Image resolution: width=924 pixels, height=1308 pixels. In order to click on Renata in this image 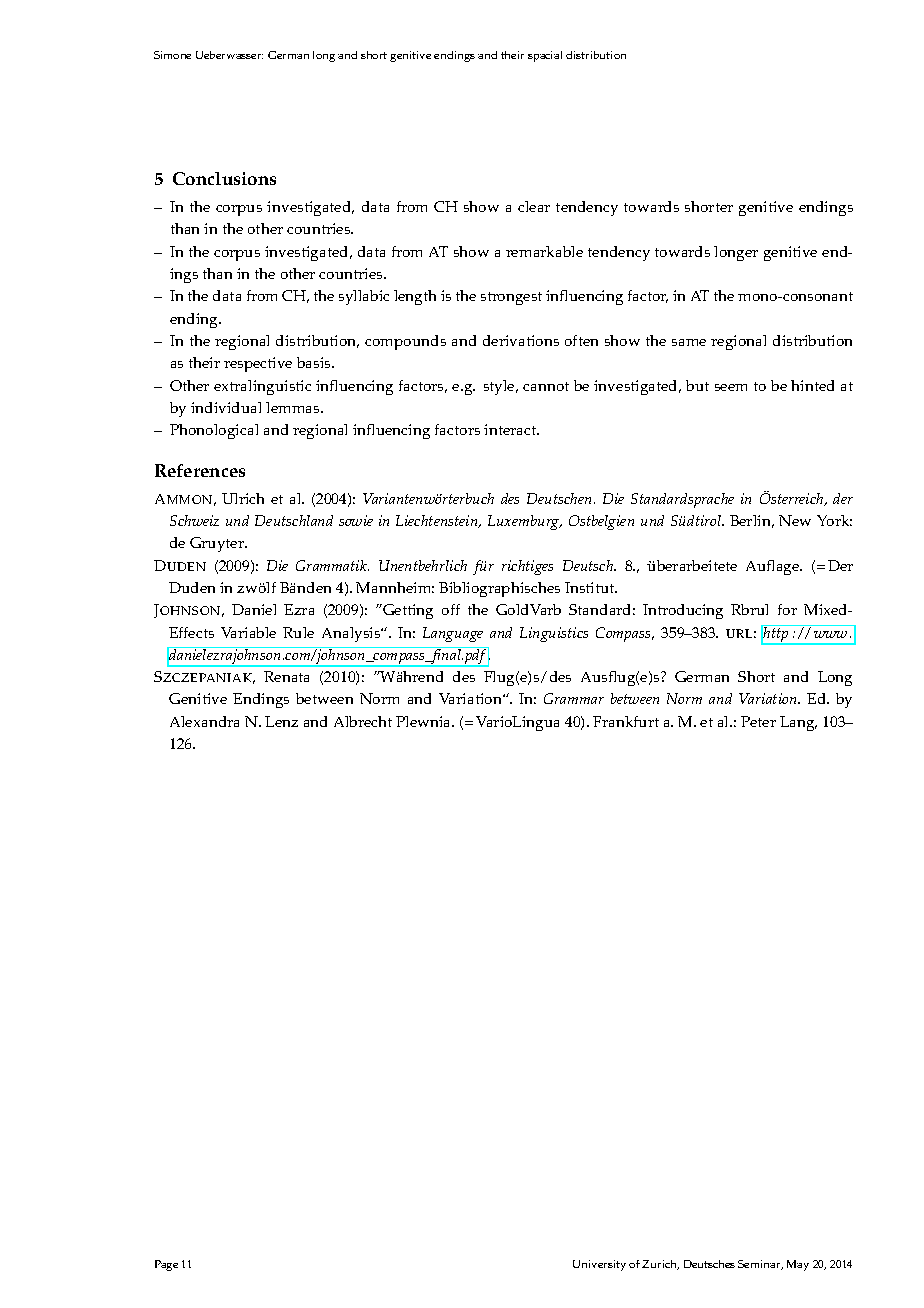, I will do `click(286, 676)`.
